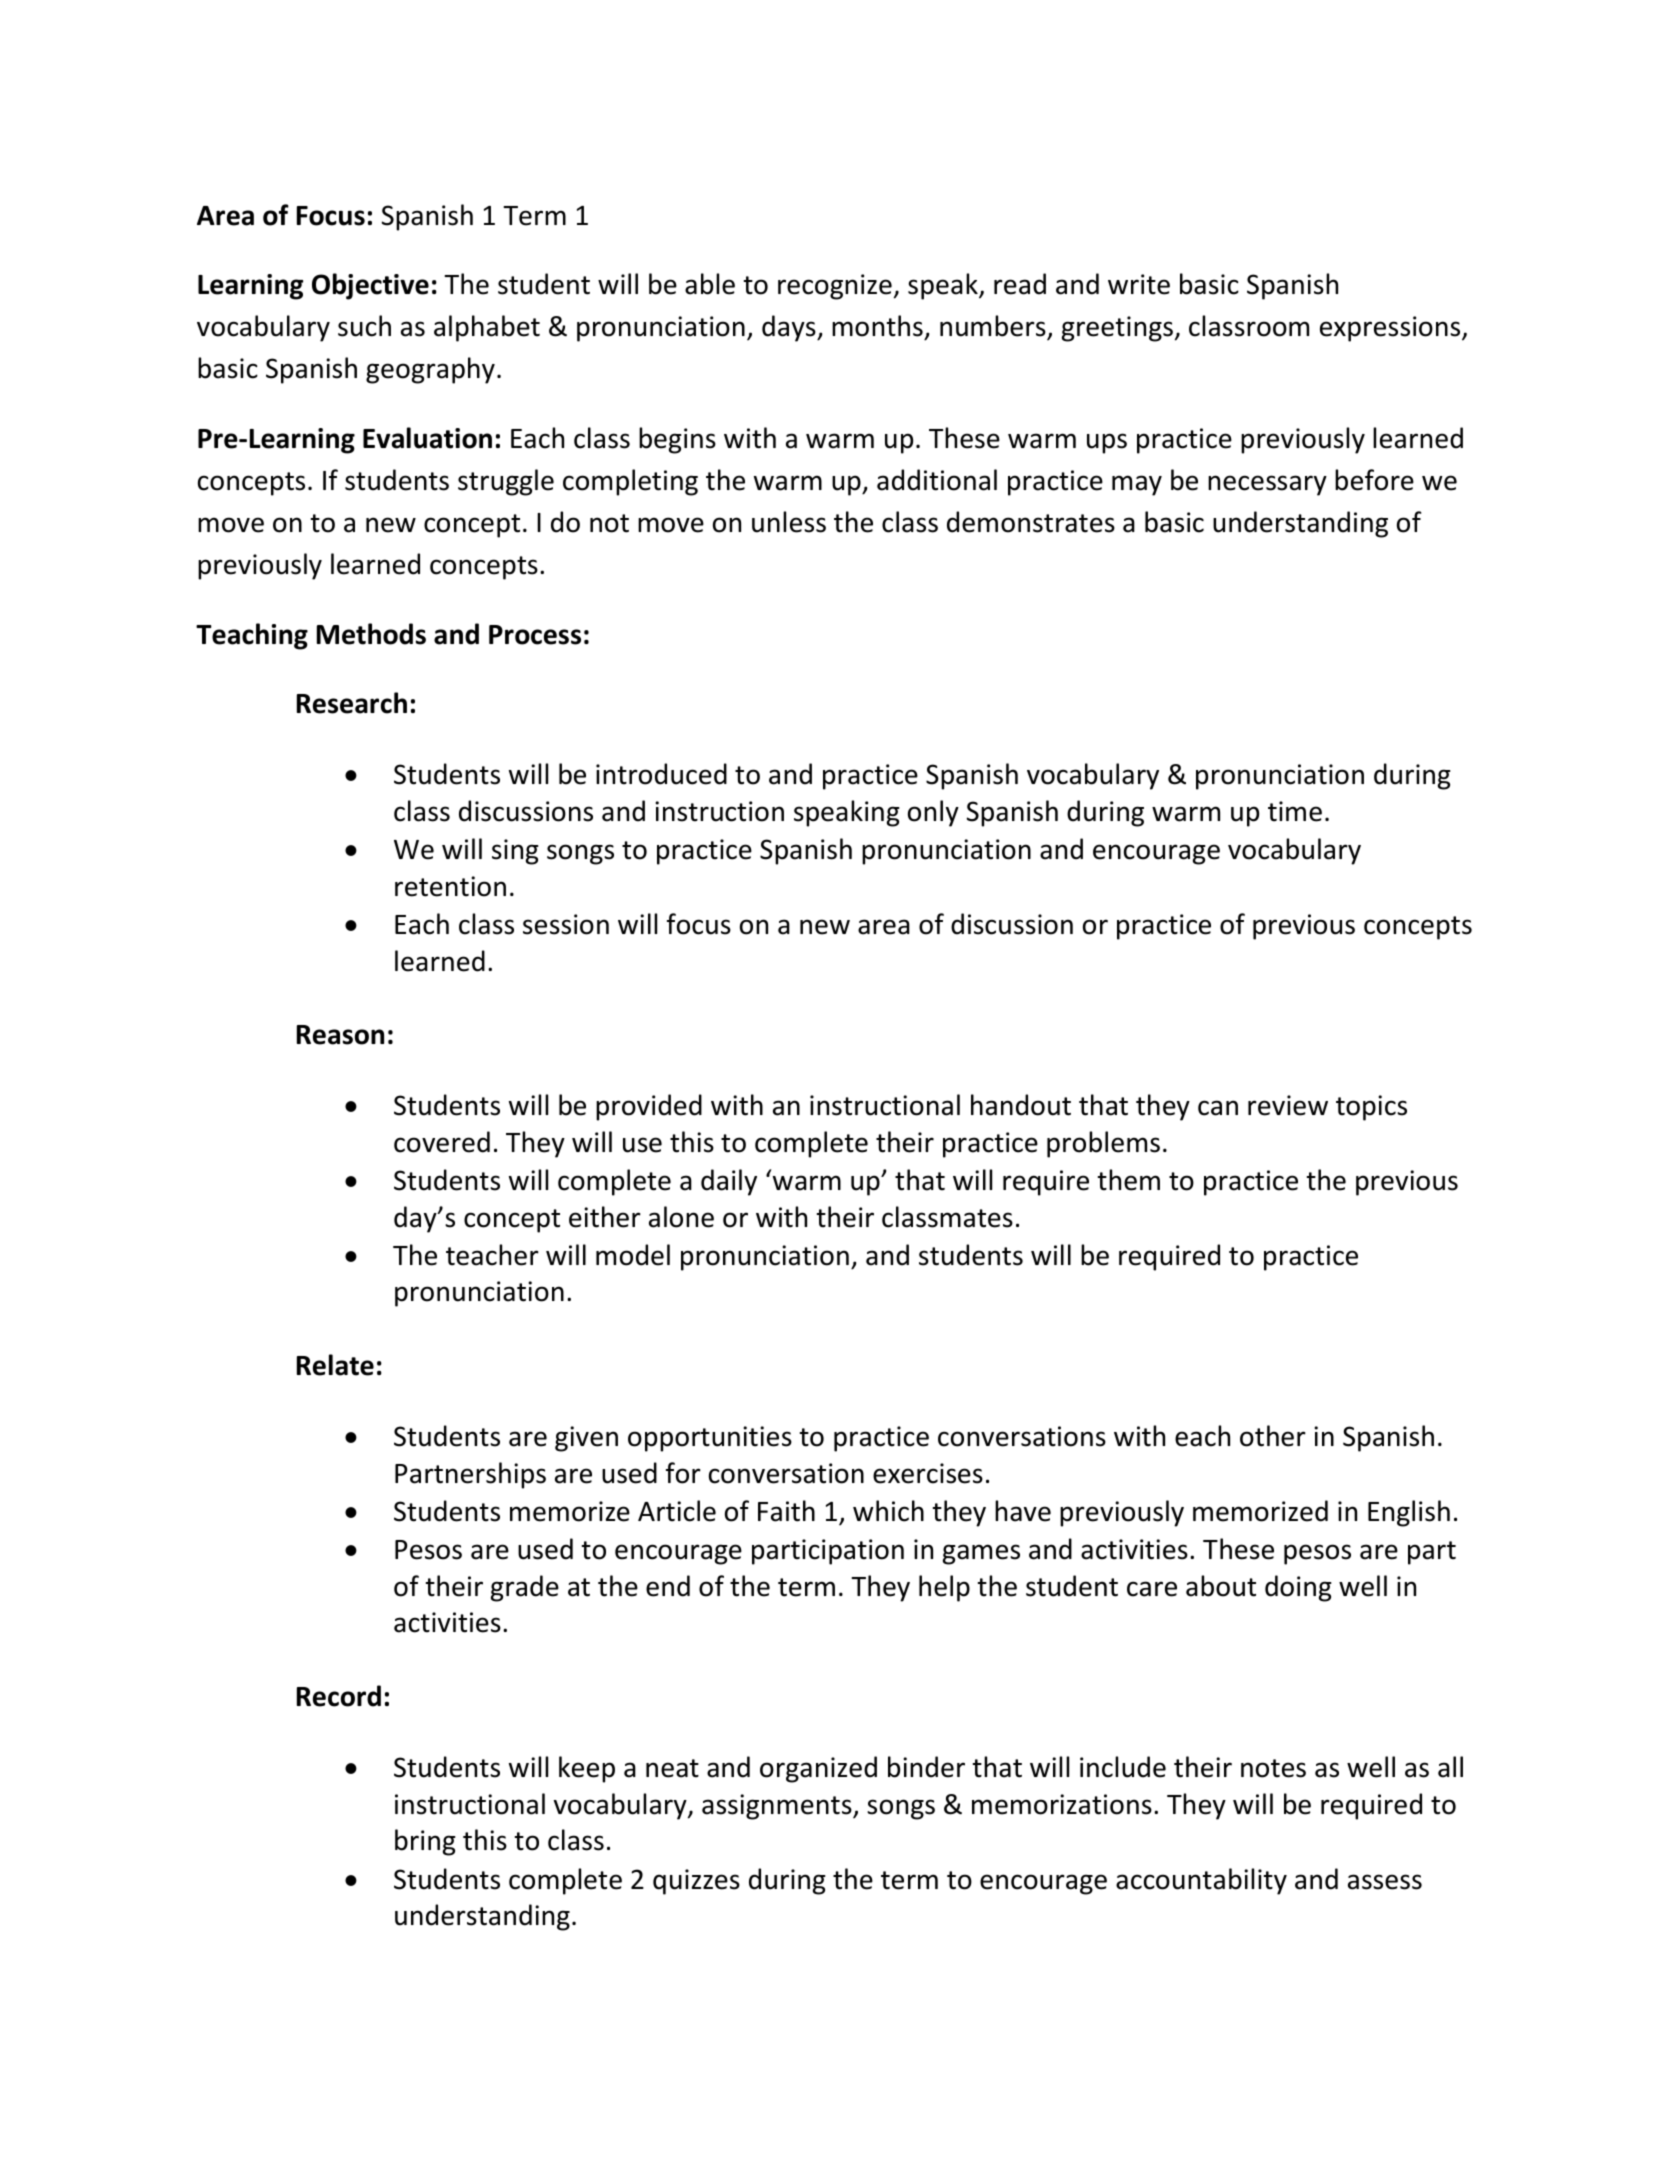 The height and width of the page is (2162, 1671). What do you see at coordinates (1391, 329) in the page?
I see `expressions` at bounding box center [1391, 329].
